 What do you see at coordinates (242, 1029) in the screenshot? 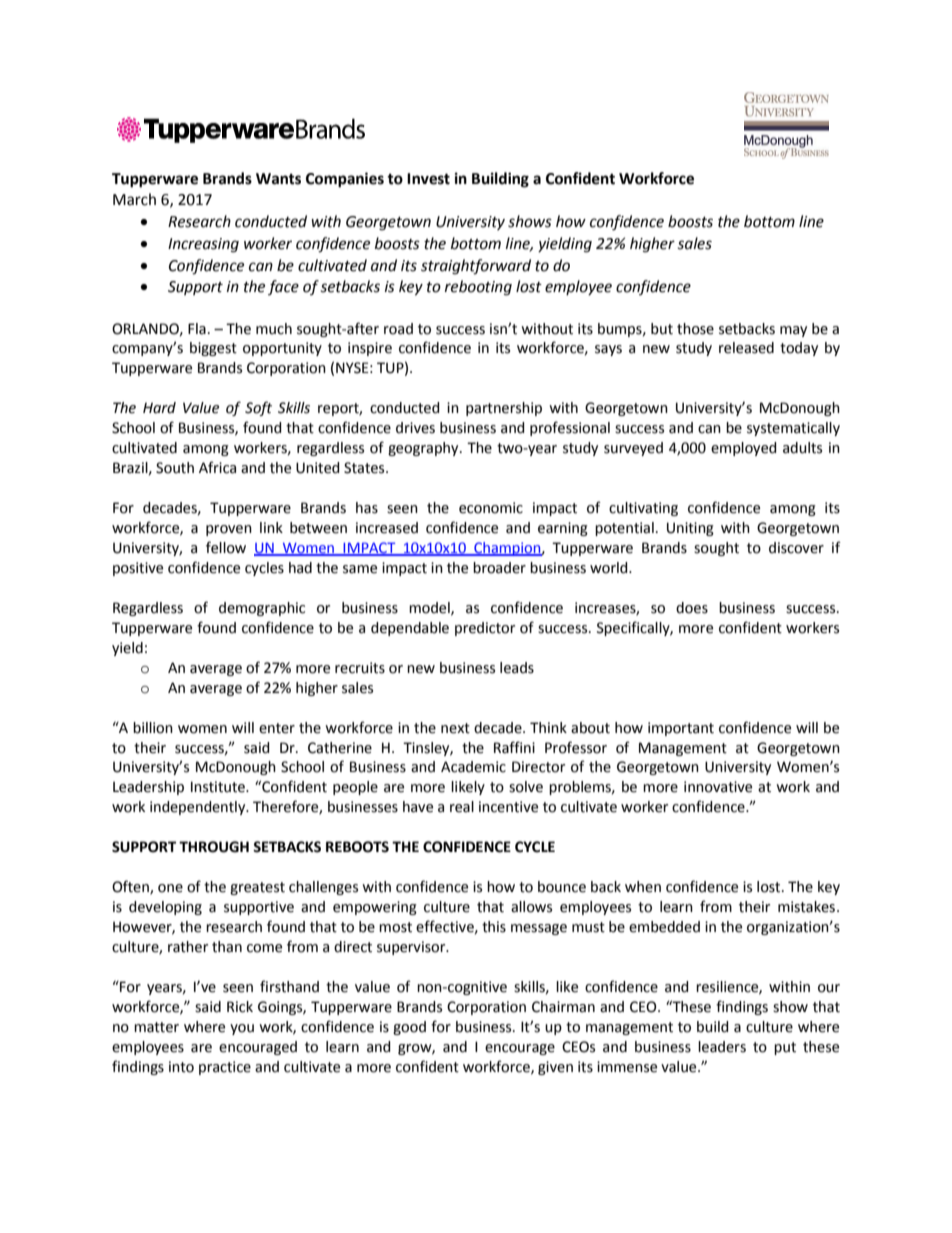
I see `you` at bounding box center [242, 1029].
